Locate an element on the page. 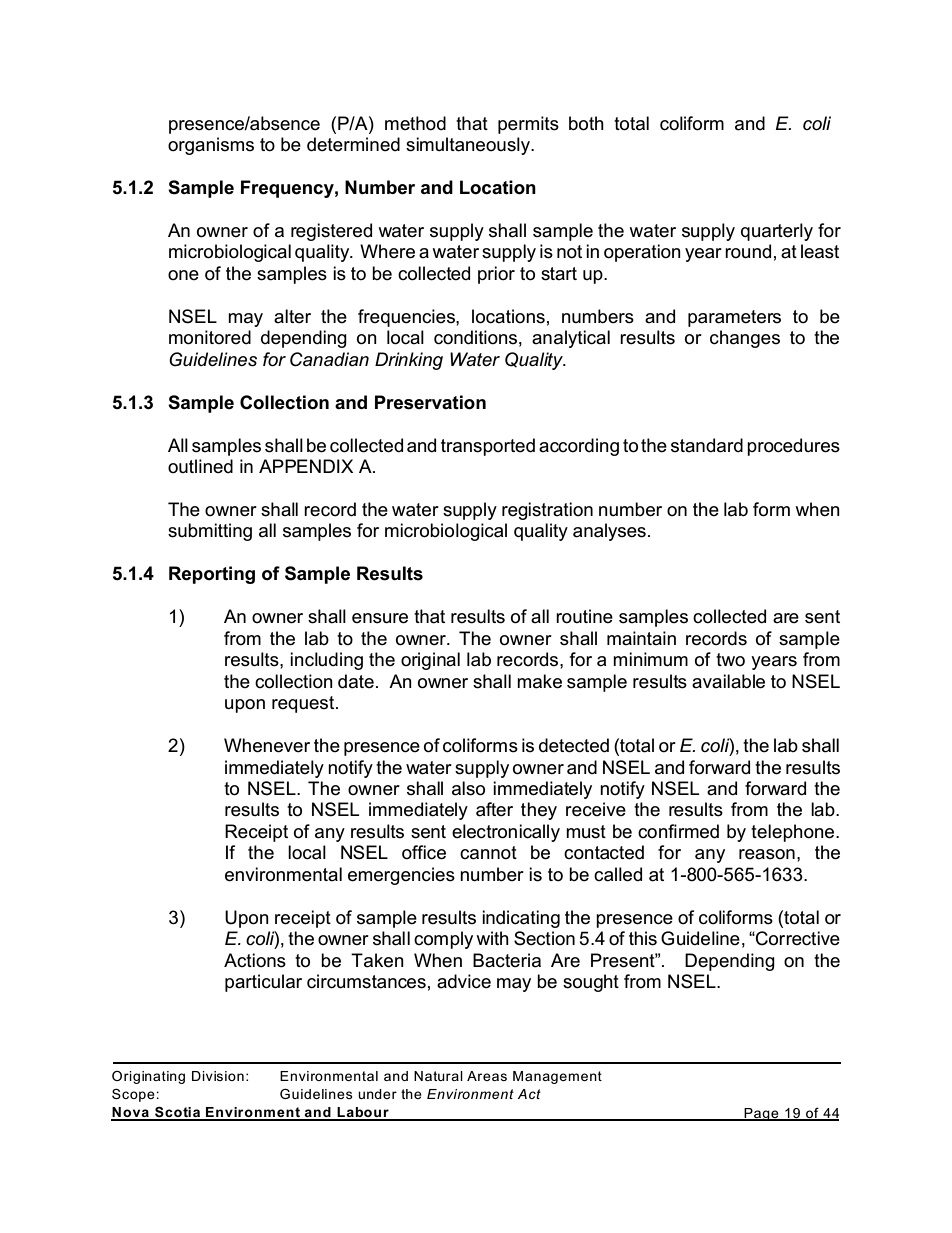 The height and width of the document is (1233, 952). original is located at coordinates (430, 661).
